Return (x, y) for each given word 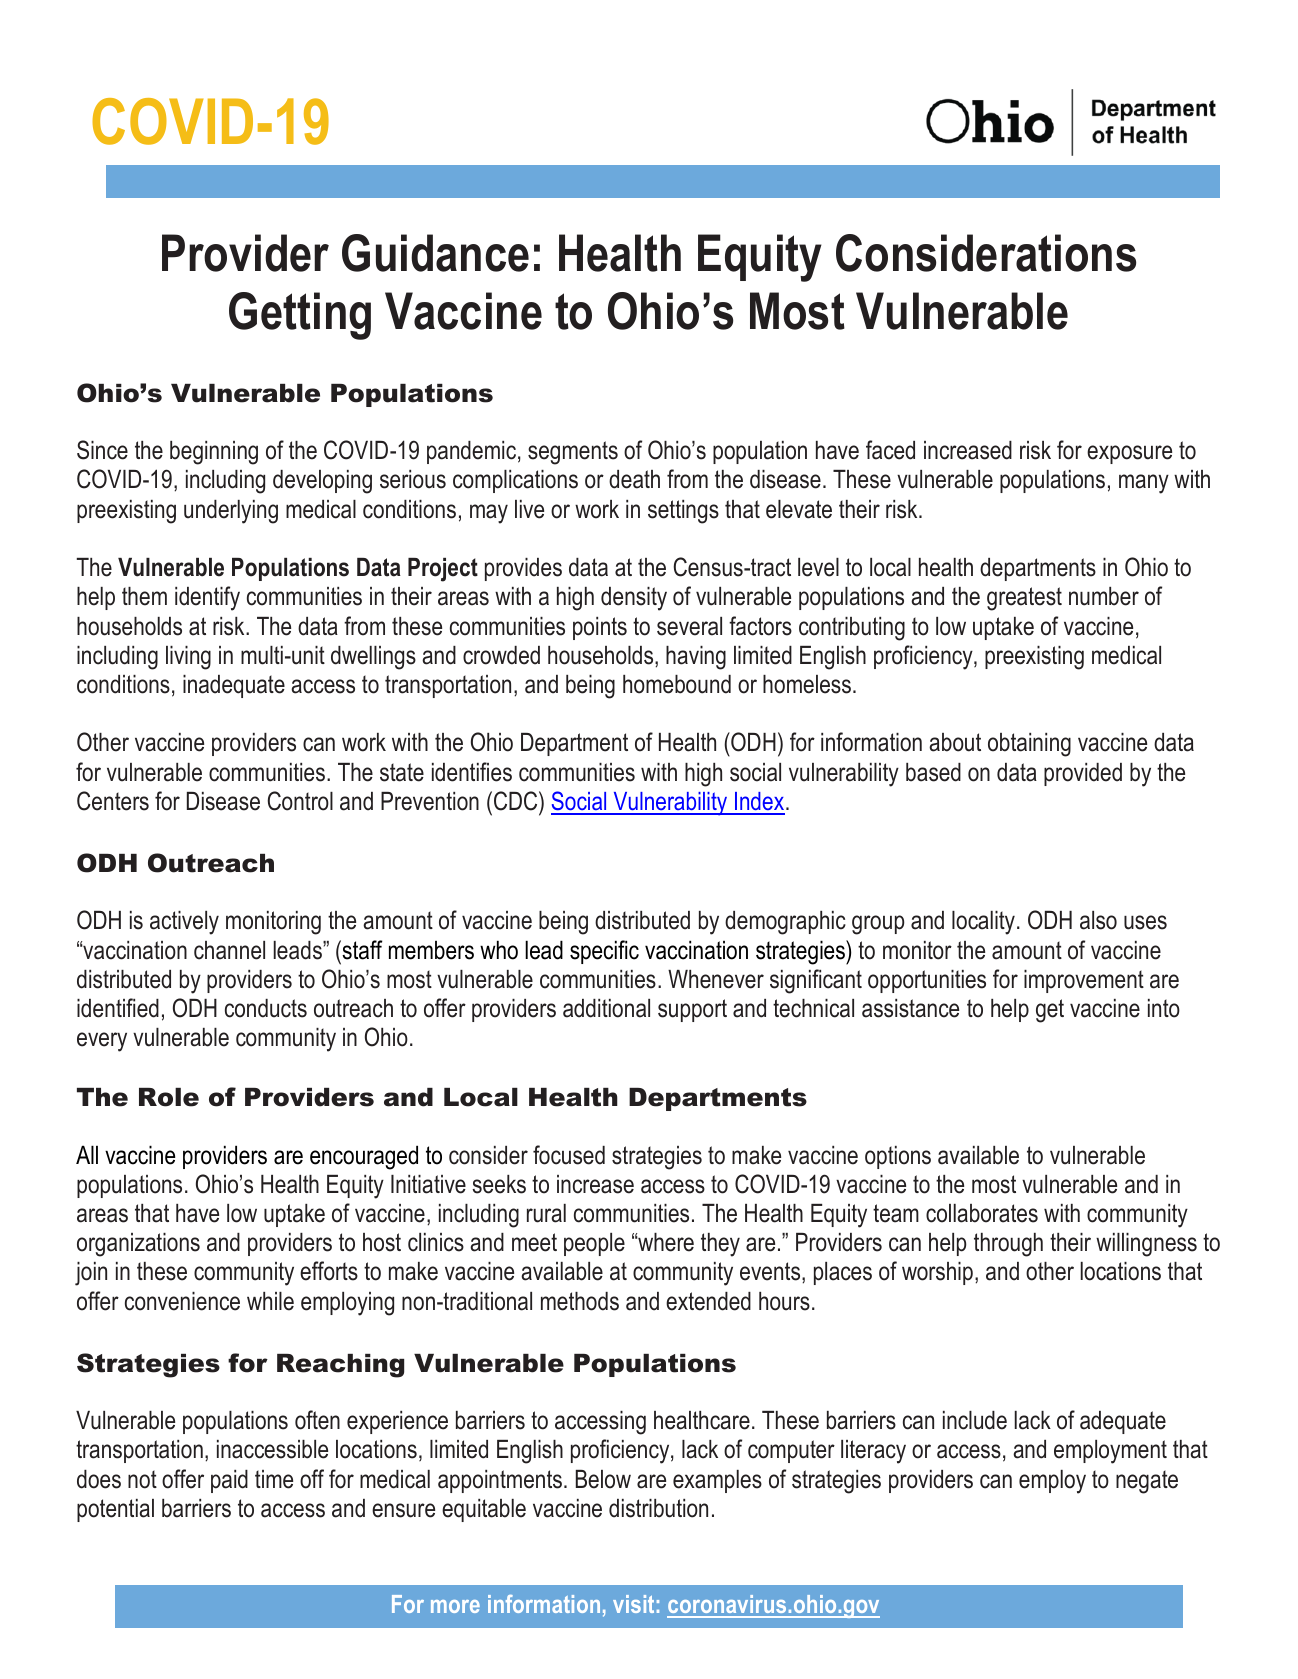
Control (300, 801)
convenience (182, 1301)
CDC (517, 801)
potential (115, 1510)
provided (1083, 774)
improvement (1084, 981)
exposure (1129, 454)
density (634, 599)
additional (606, 1008)
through (1008, 1245)
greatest (1024, 599)
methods (580, 1301)
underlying (231, 512)
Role (169, 1097)
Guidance (435, 253)
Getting (300, 316)
